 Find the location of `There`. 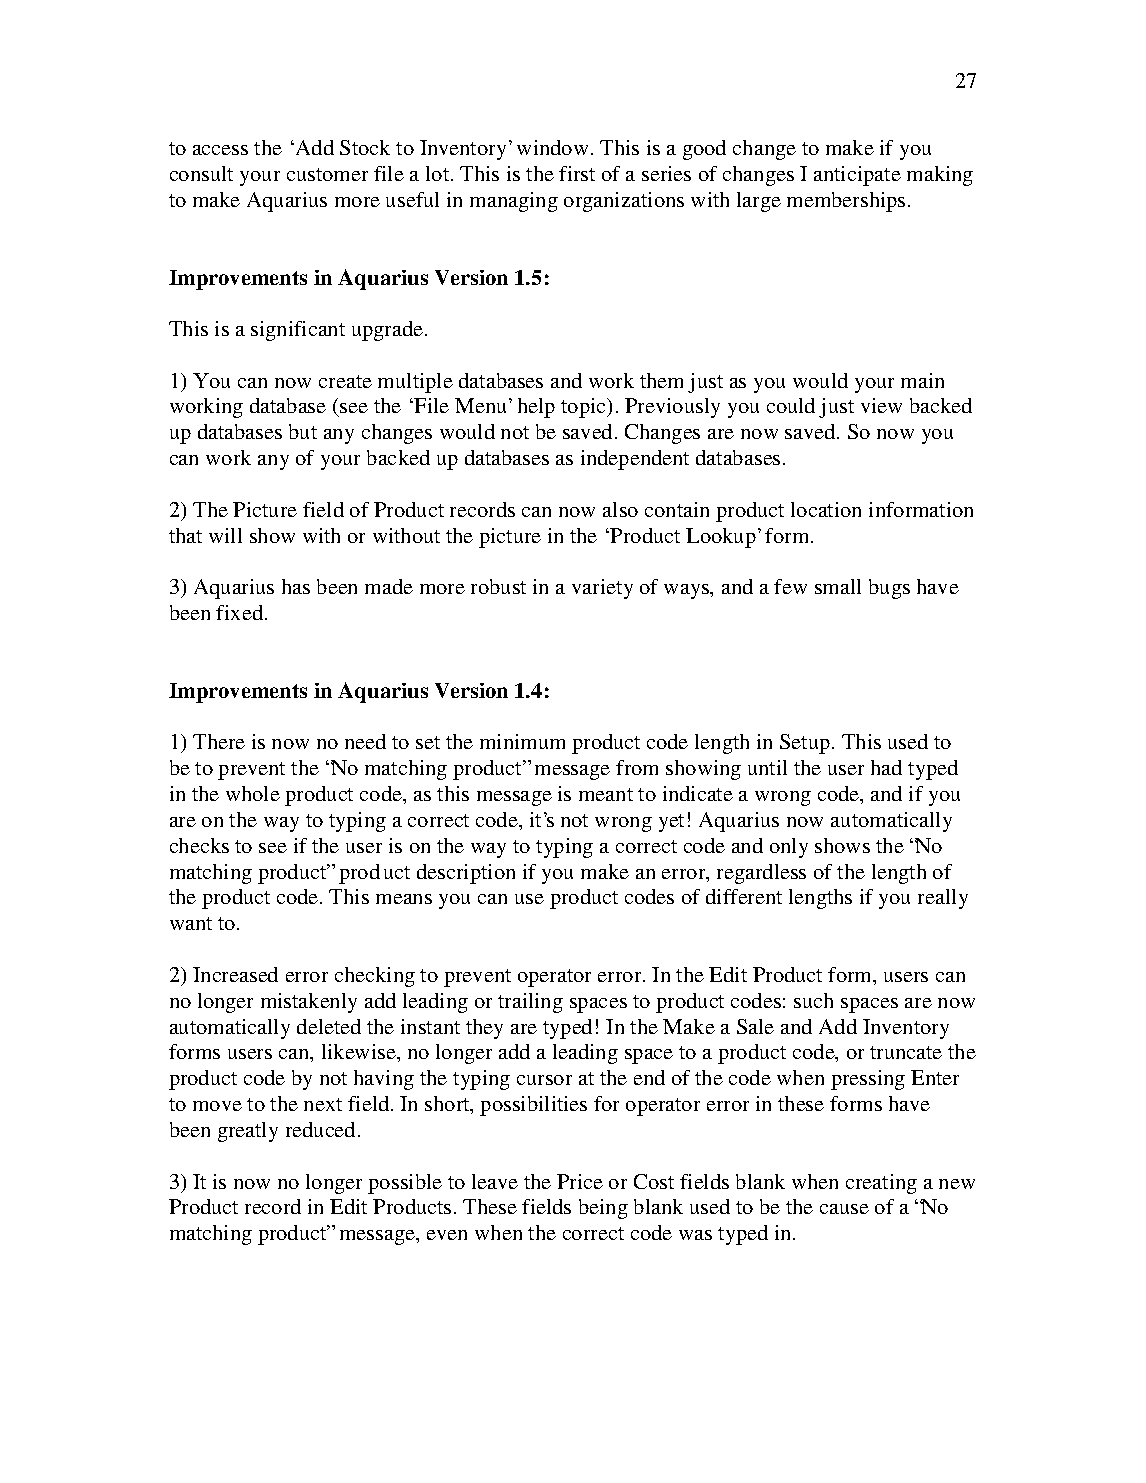

There is located at coordinates (219, 741).
